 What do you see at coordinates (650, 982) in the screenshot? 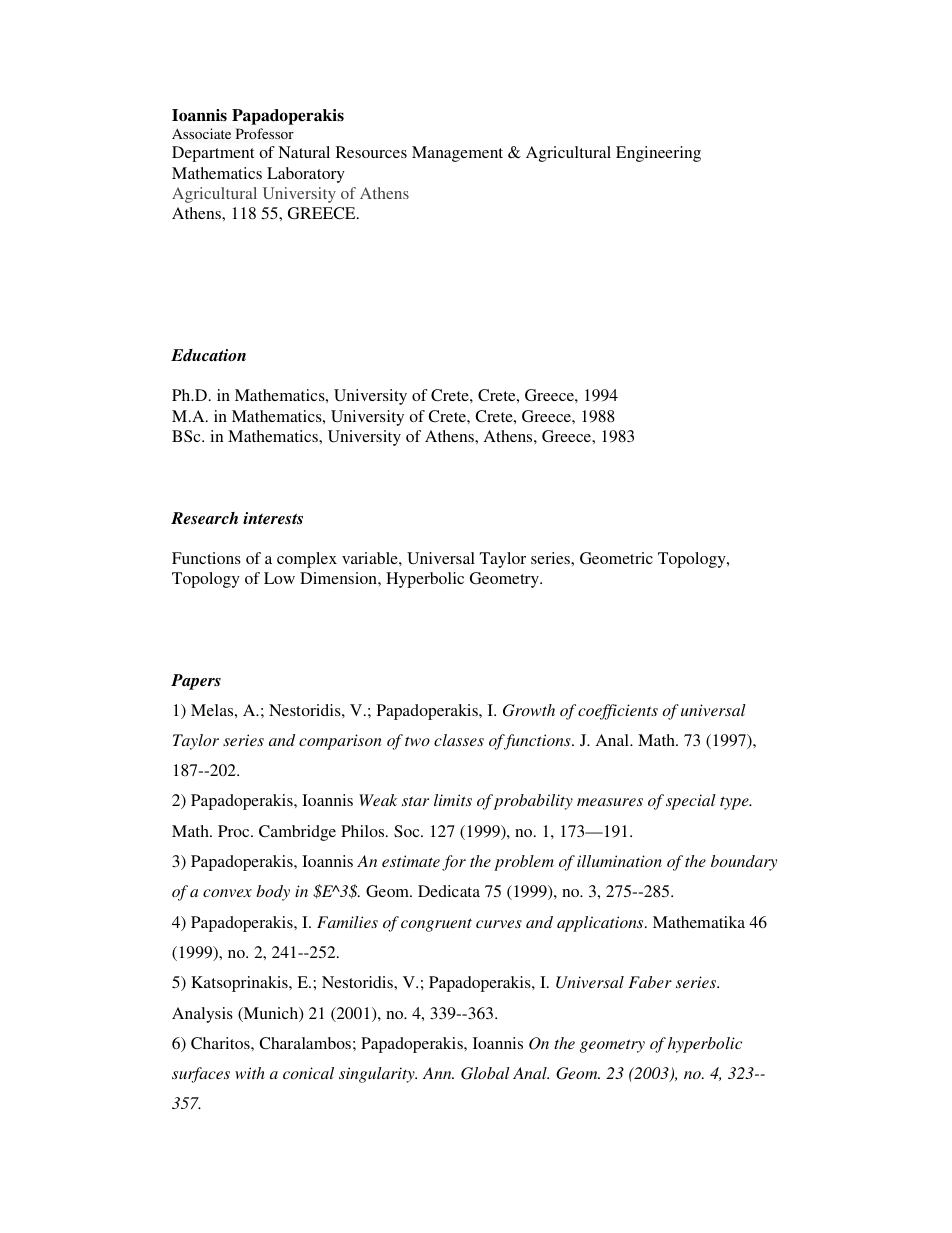
I see `Faber` at bounding box center [650, 982].
